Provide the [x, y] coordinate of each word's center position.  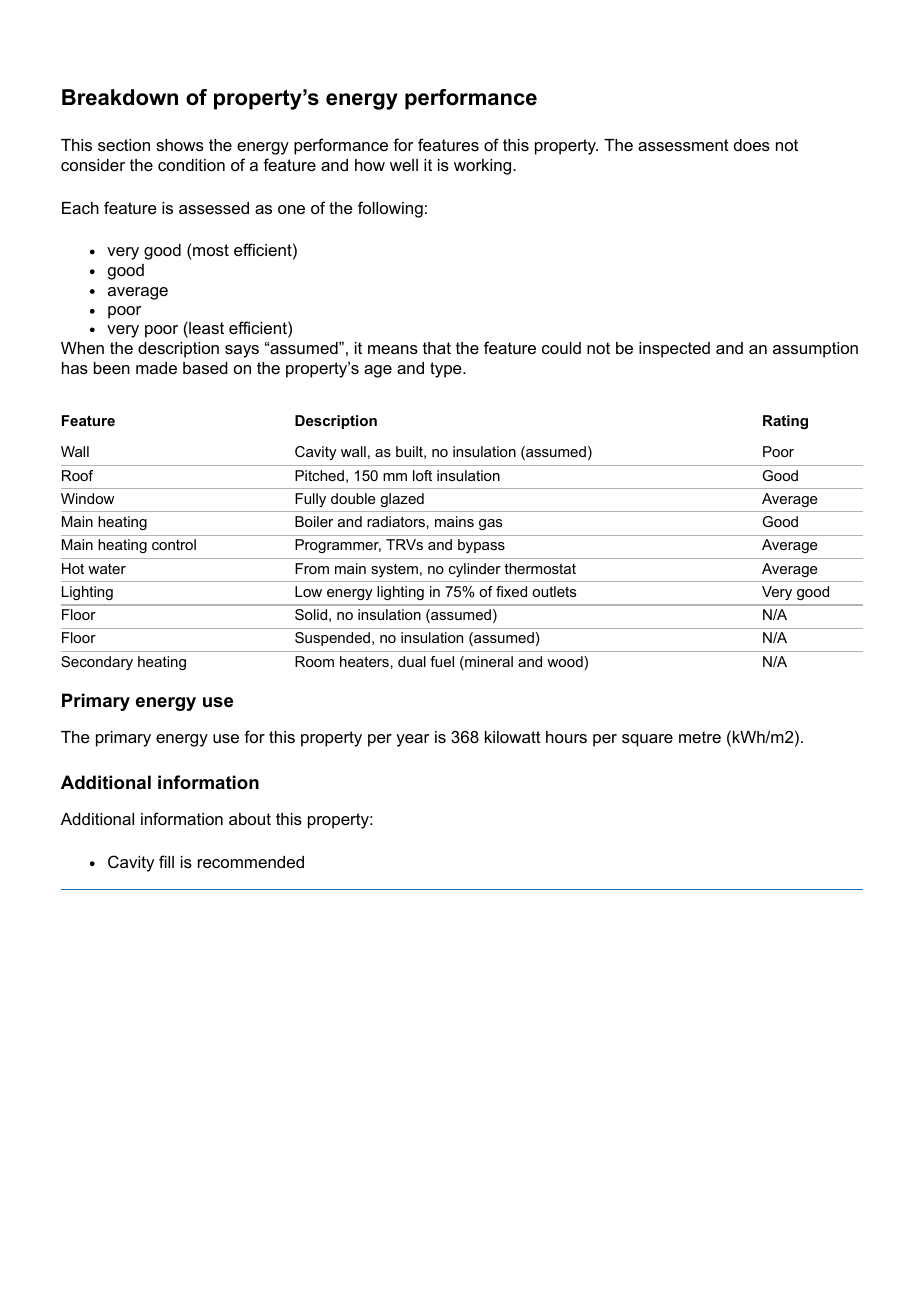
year [412, 740]
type [447, 370]
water [107, 569]
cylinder [475, 570]
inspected [674, 350]
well [404, 165]
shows [180, 145]
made [156, 368]
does [752, 145]
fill [166, 861]
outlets [554, 591]
